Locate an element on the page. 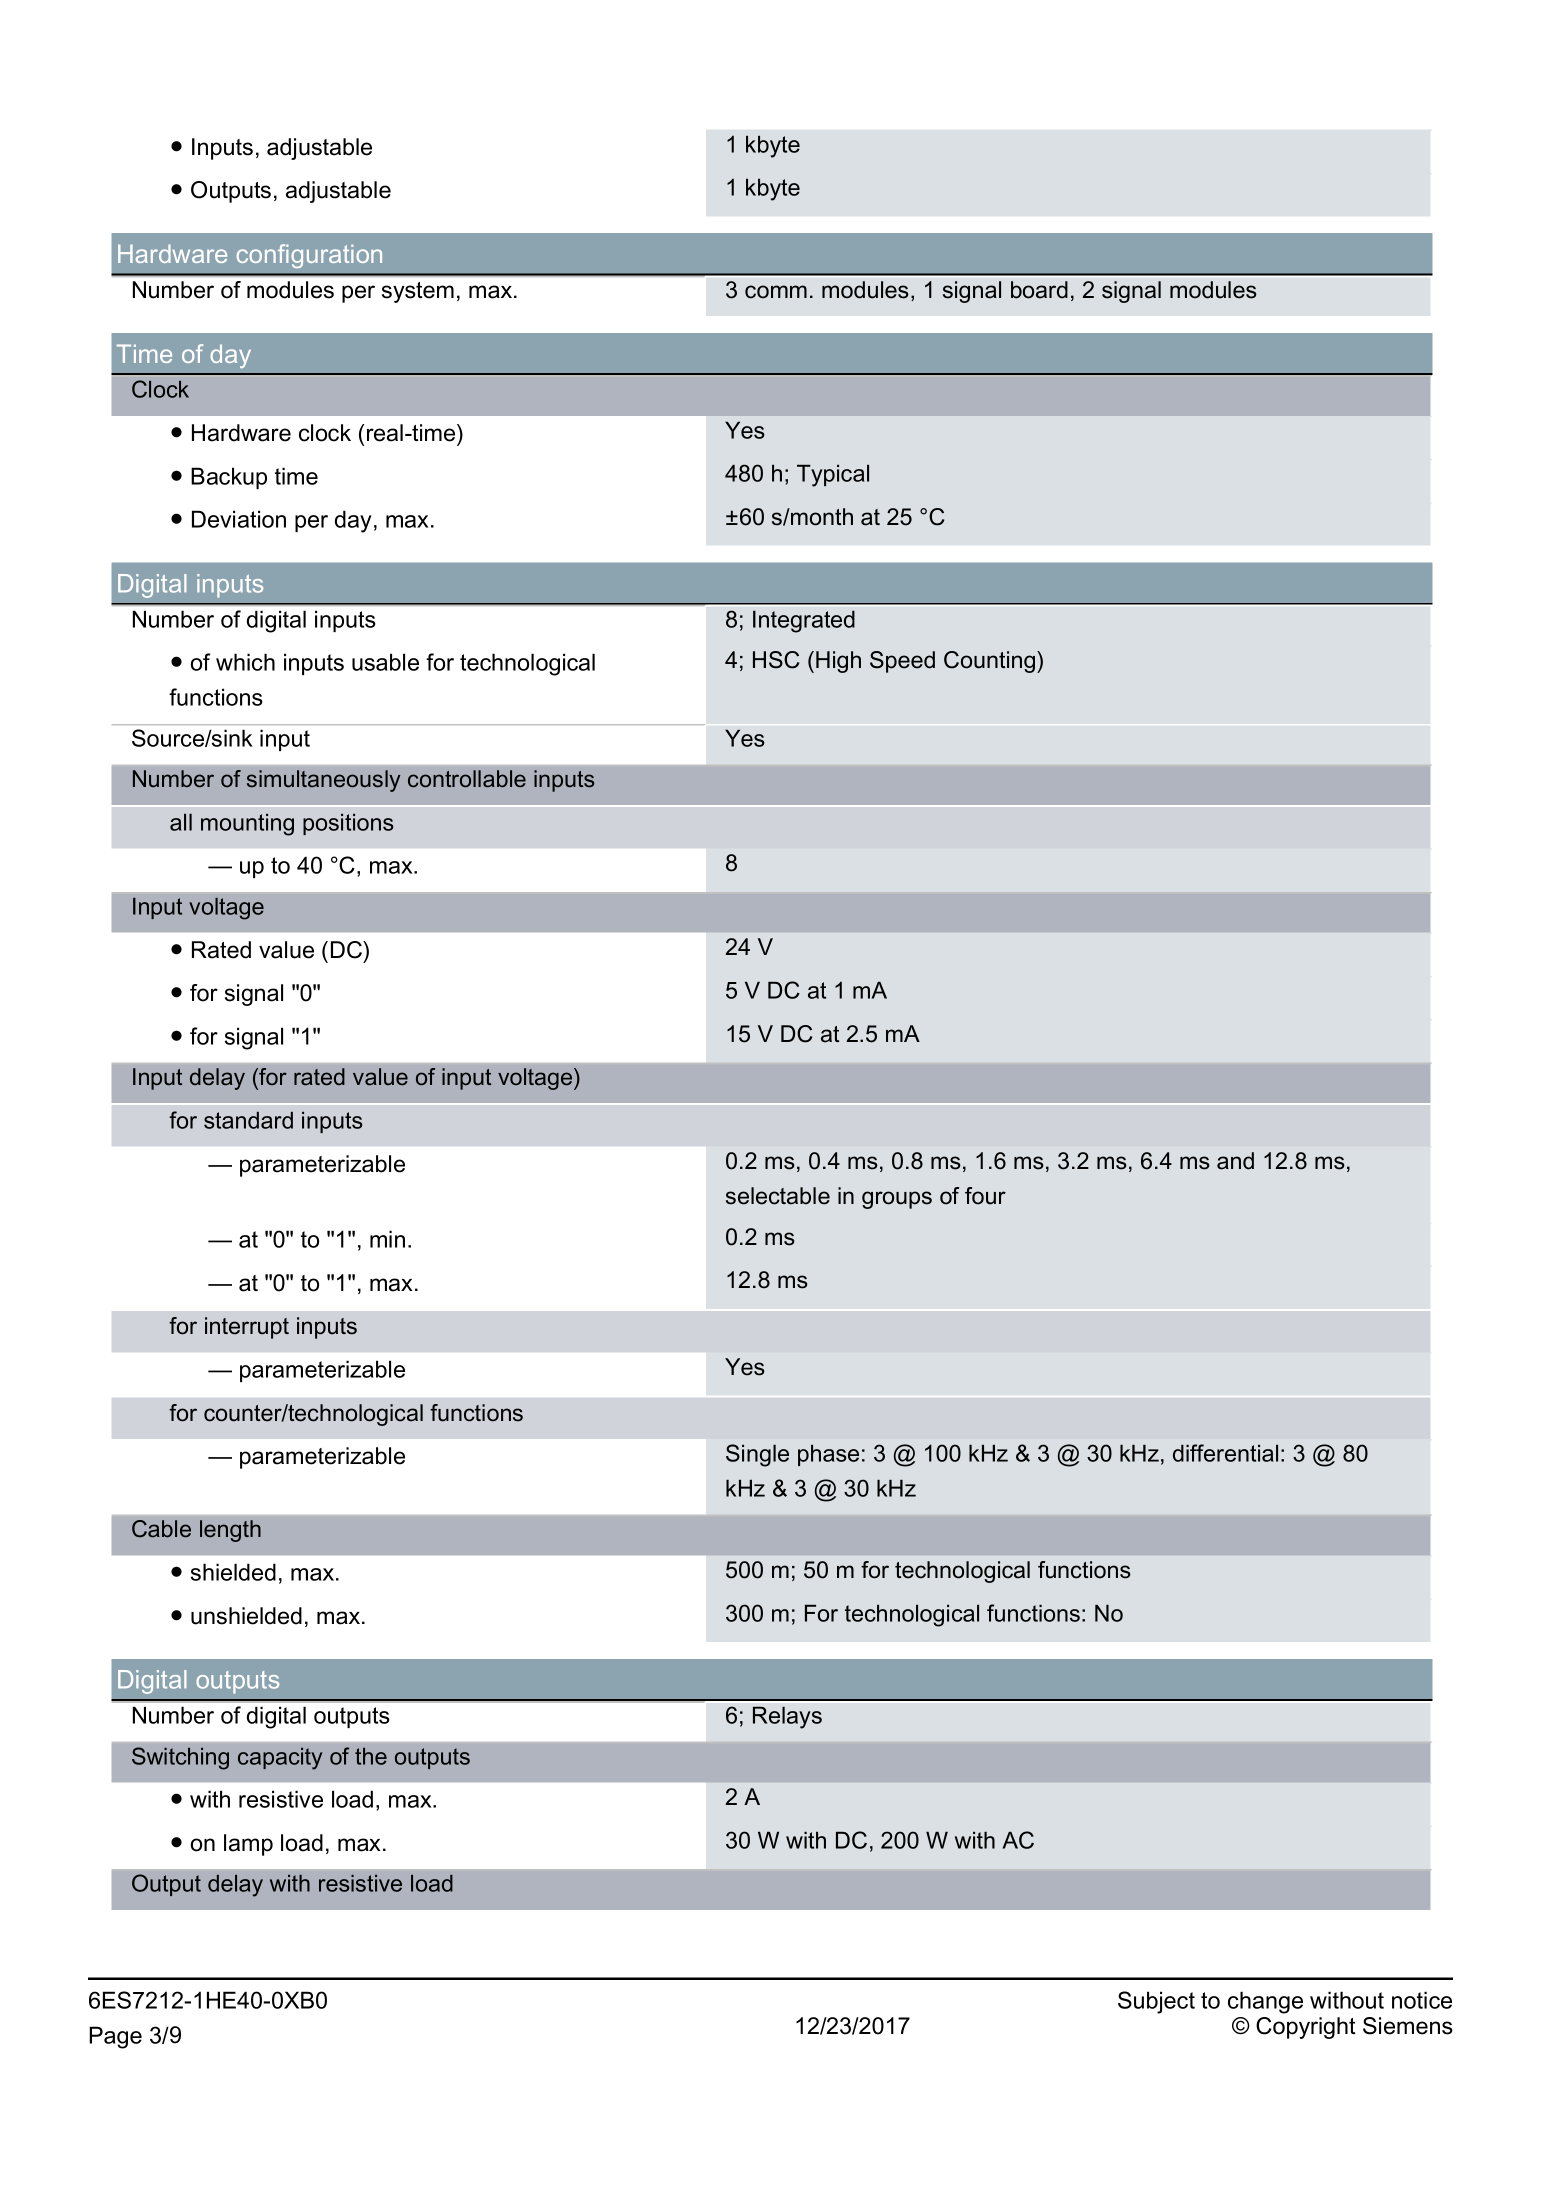 The image size is (1544, 2185). four is located at coordinates (985, 1196).
